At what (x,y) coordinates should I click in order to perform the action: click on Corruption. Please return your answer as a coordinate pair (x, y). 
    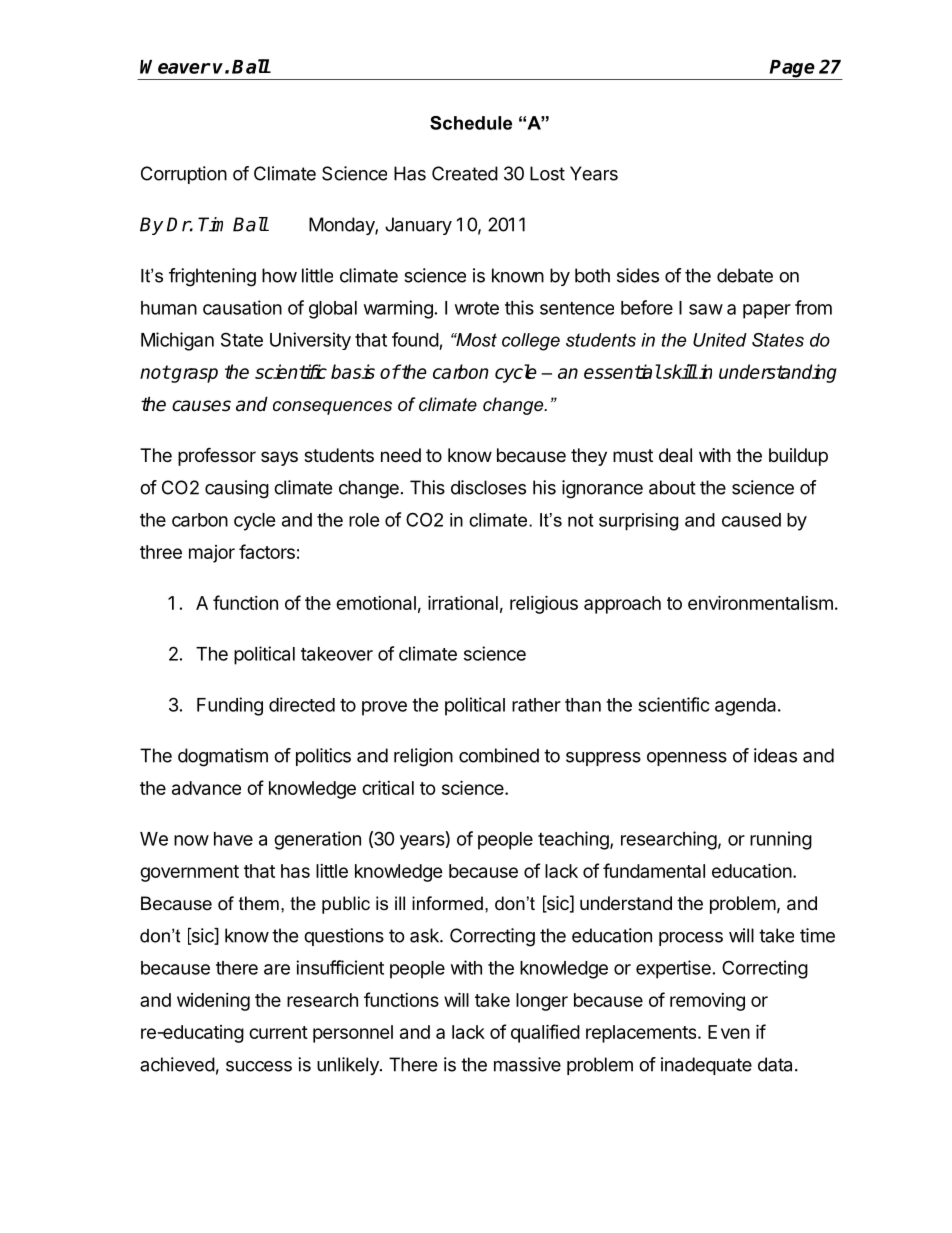
    Looking at the image, I should click on (184, 175).
